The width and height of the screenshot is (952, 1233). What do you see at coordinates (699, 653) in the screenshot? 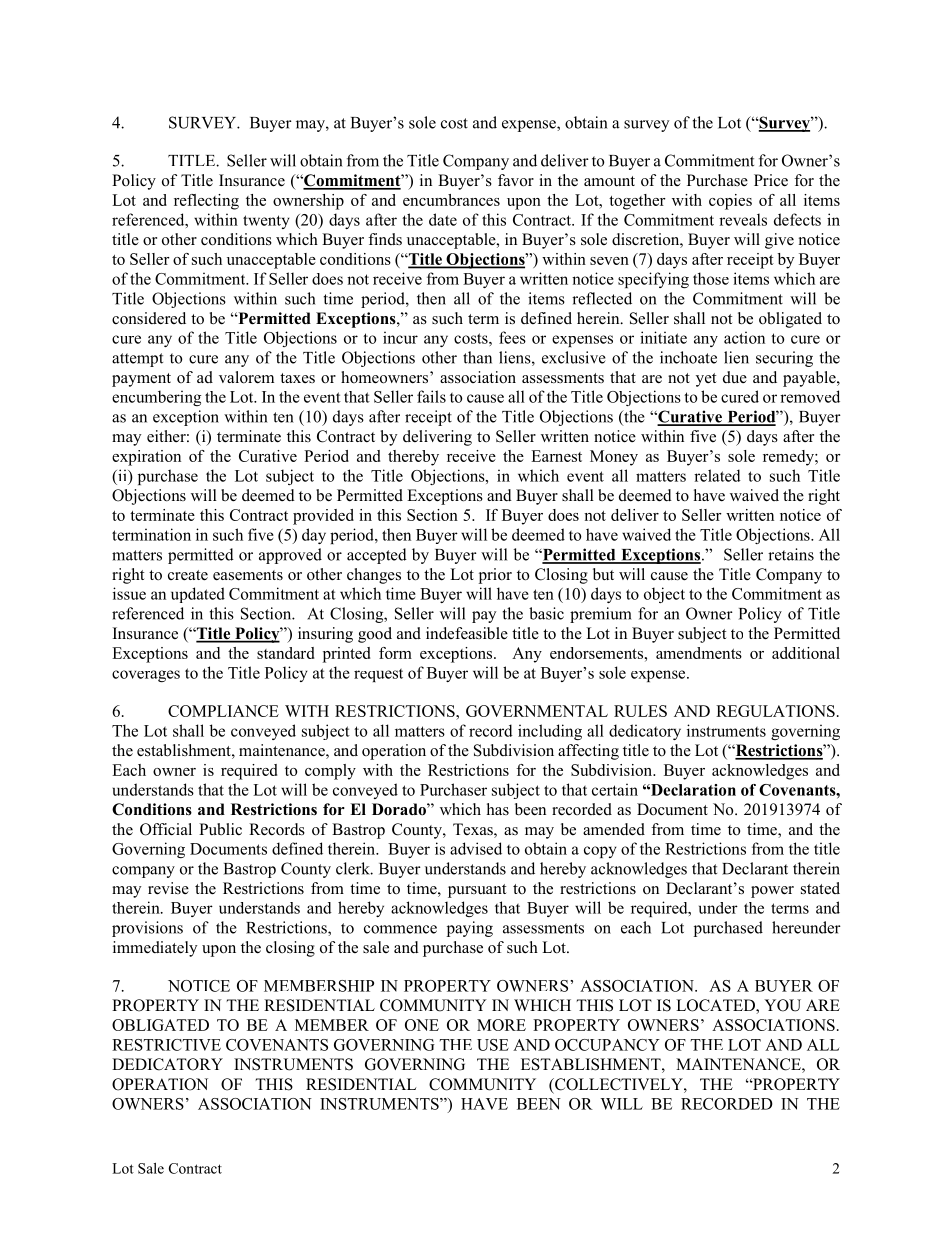
I see `amendments` at bounding box center [699, 653].
